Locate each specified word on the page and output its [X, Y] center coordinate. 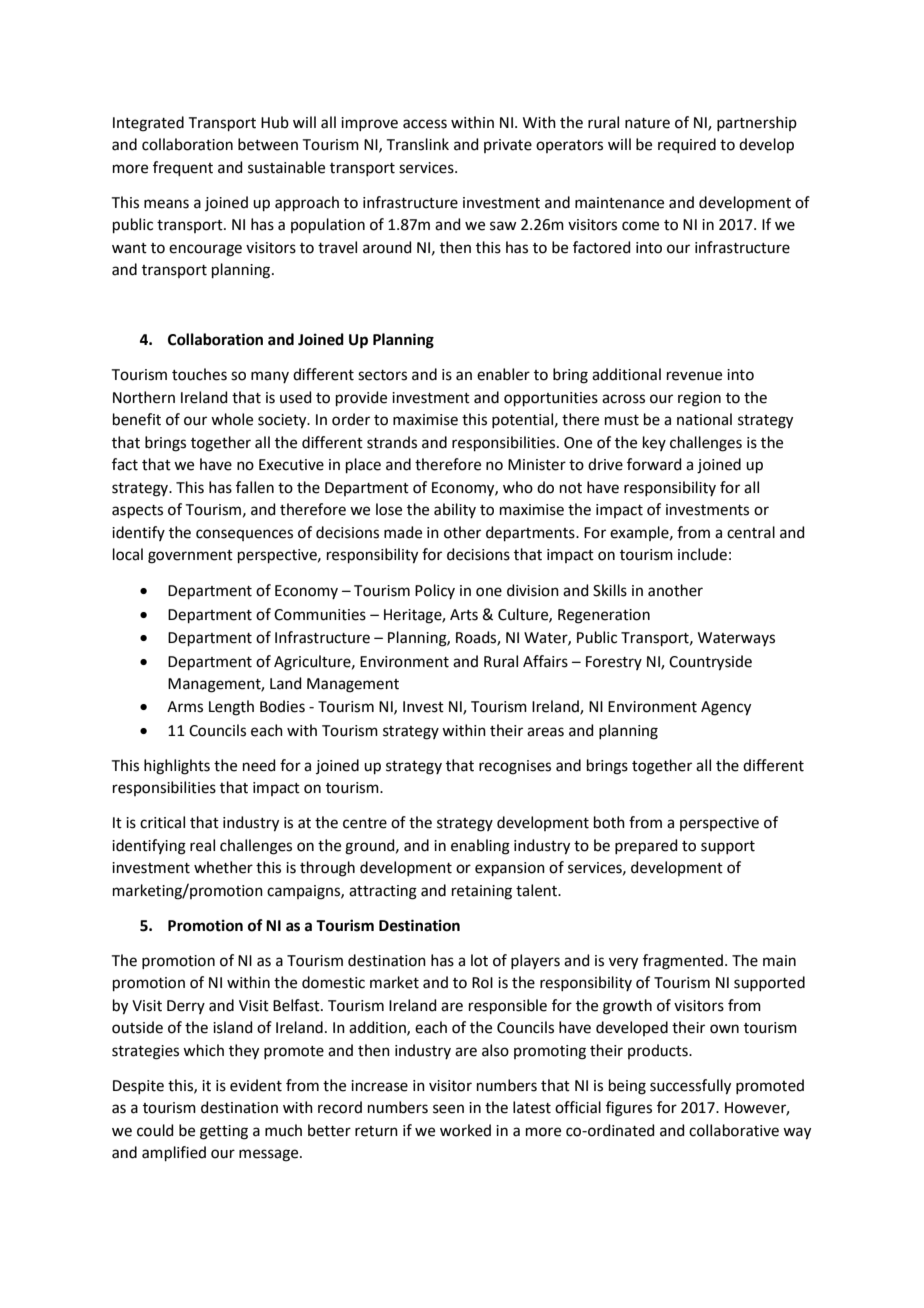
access [425, 124]
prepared [646, 846]
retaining [482, 892]
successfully [690, 1087]
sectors [382, 375]
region [699, 399]
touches [199, 374]
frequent [183, 168]
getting [224, 1132]
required [687, 145]
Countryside [710, 663]
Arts [464, 615]
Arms [185, 707]
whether [223, 867]
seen [448, 1109]
